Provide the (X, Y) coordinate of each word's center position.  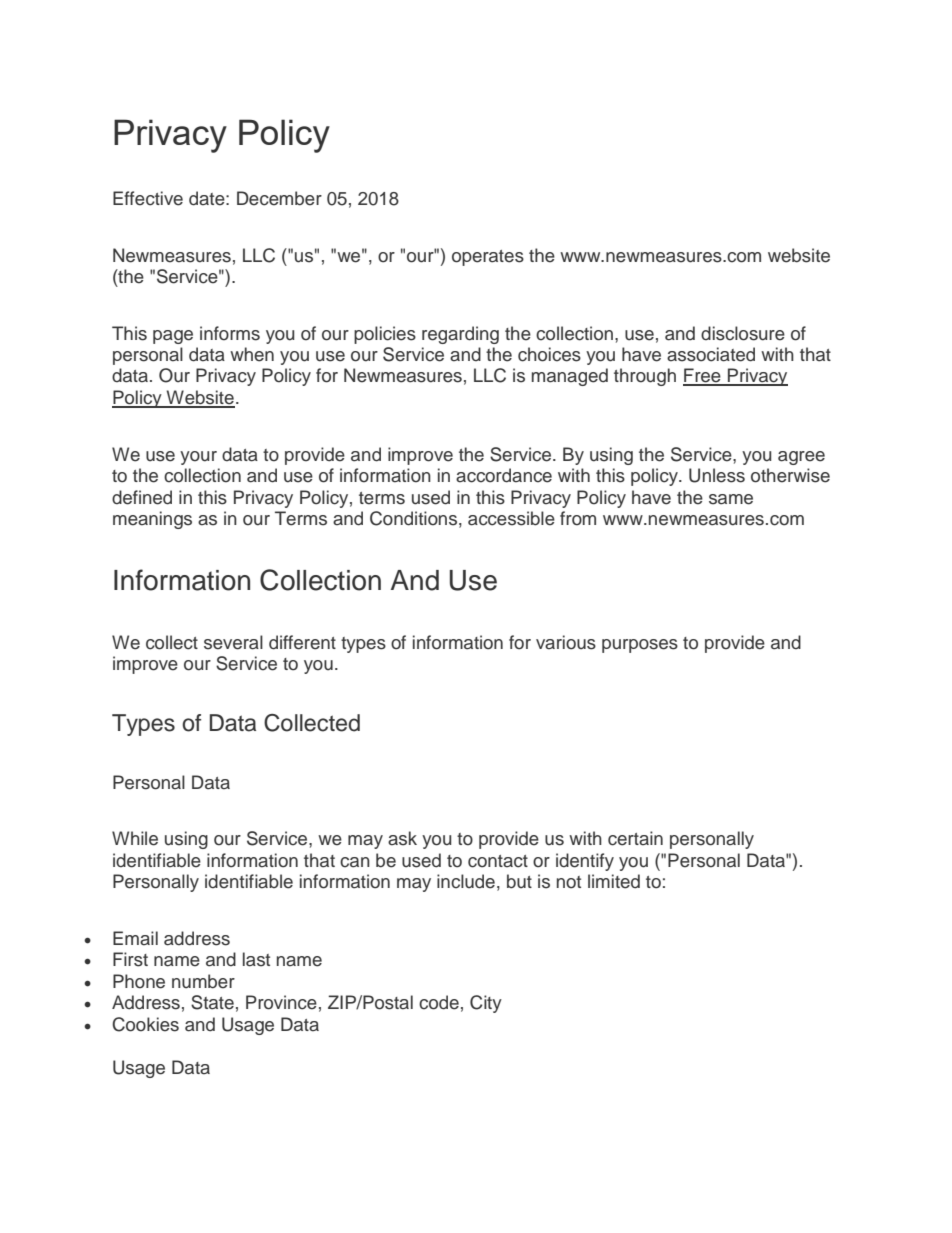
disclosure (743, 333)
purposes (640, 646)
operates (488, 258)
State (212, 1002)
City (486, 1004)
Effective (148, 198)
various (566, 642)
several (233, 642)
